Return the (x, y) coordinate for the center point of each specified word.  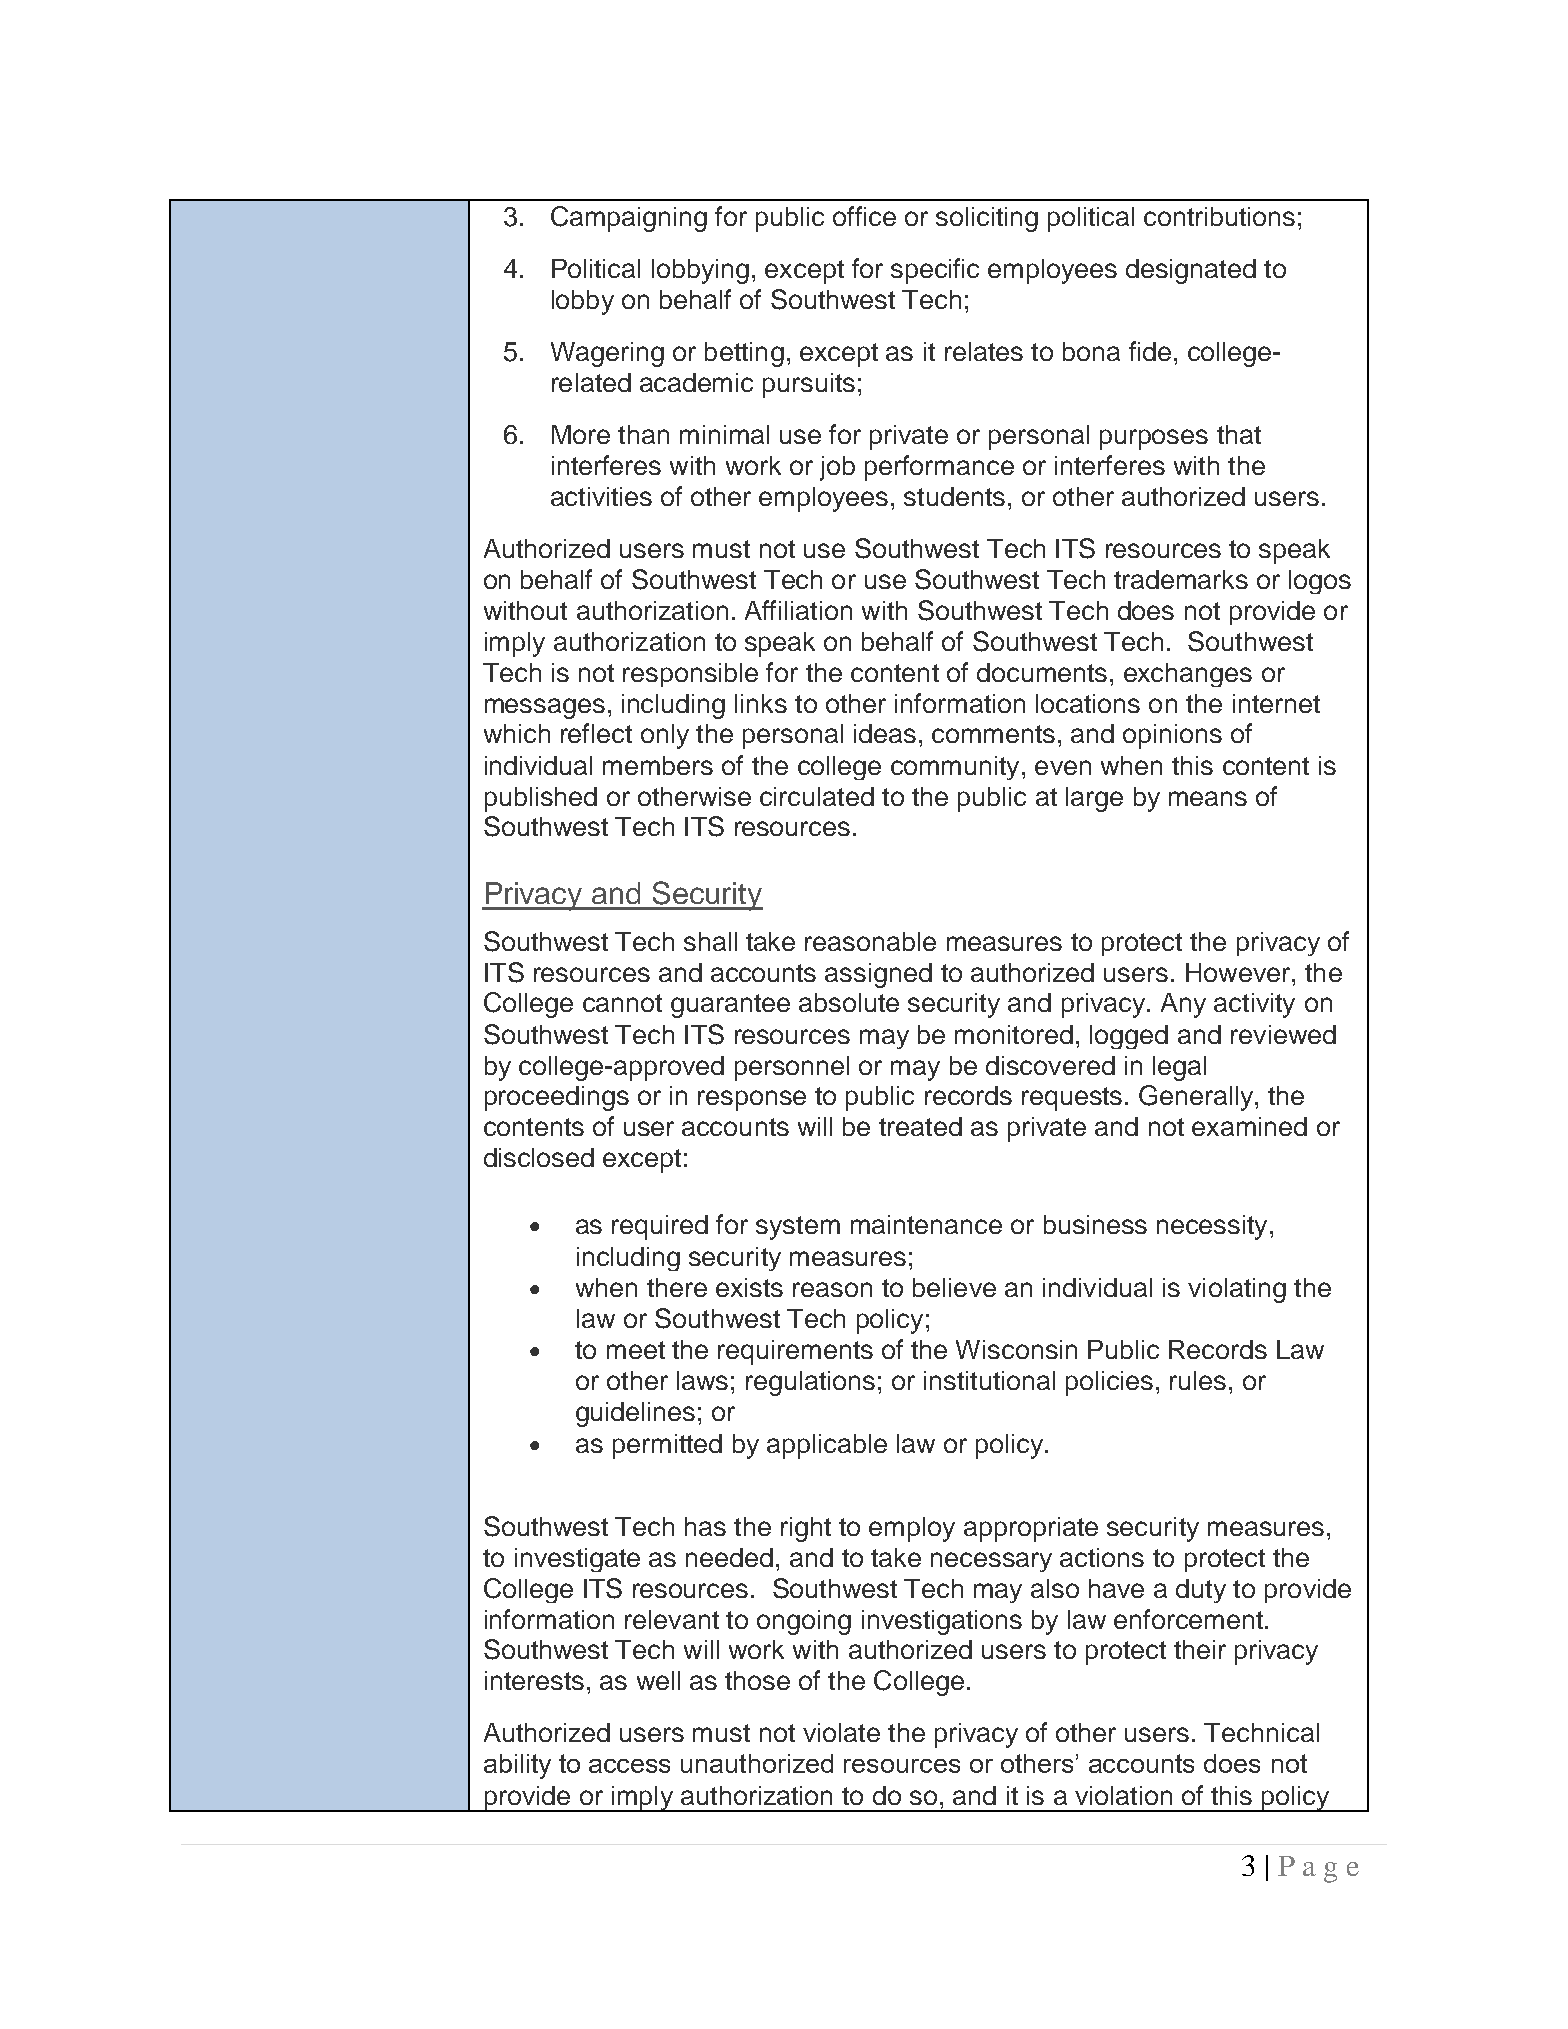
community (955, 768)
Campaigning (629, 219)
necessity (1212, 1227)
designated (1191, 271)
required (660, 1227)
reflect (596, 733)
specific (935, 271)
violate (841, 1732)
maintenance (926, 1224)
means (1208, 798)
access (629, 1766)
